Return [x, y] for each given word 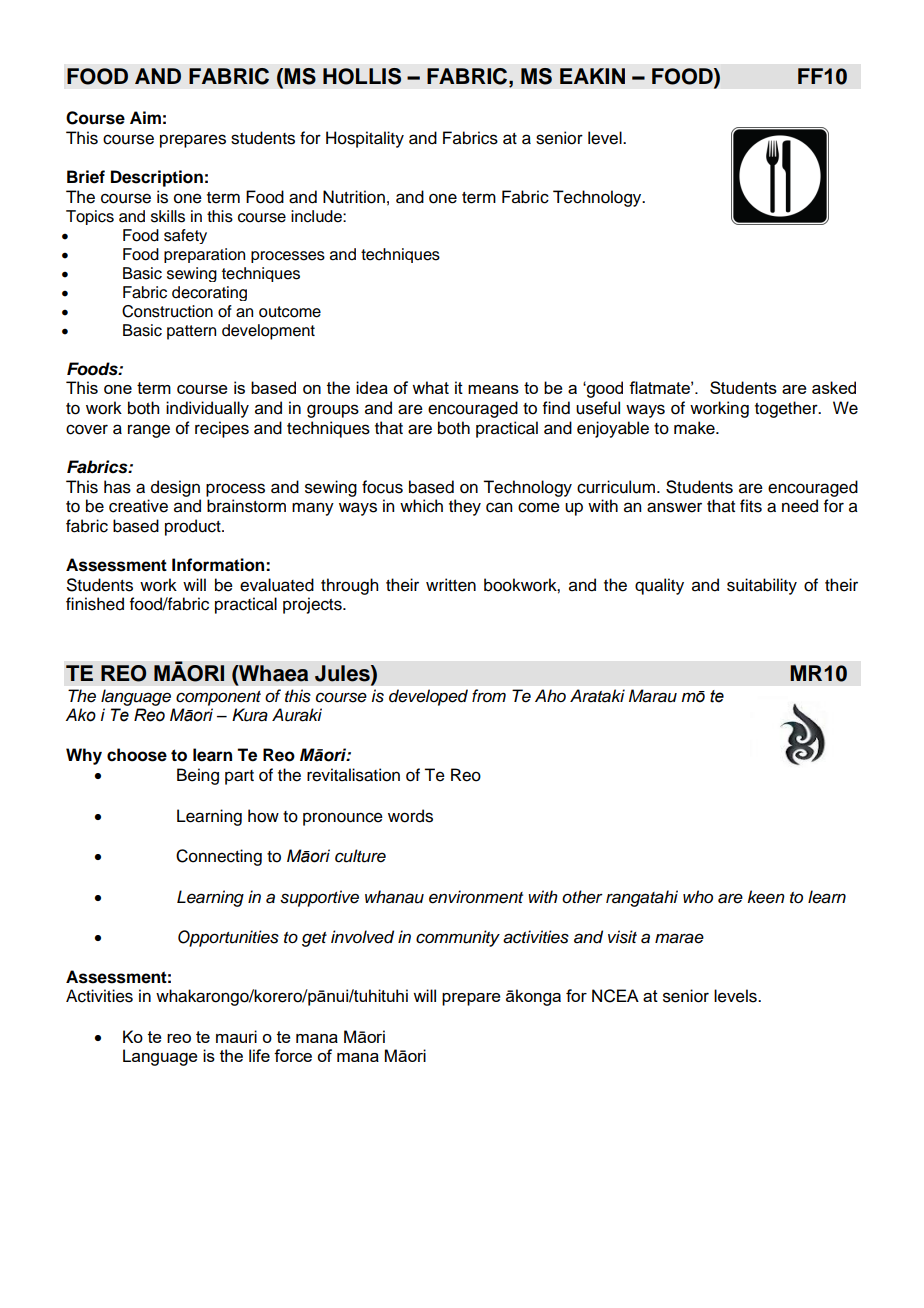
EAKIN [592, 76]
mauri [236, 1036]
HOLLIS [362, 76]
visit [622, 937]
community [458, 938]
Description [157, 178]
